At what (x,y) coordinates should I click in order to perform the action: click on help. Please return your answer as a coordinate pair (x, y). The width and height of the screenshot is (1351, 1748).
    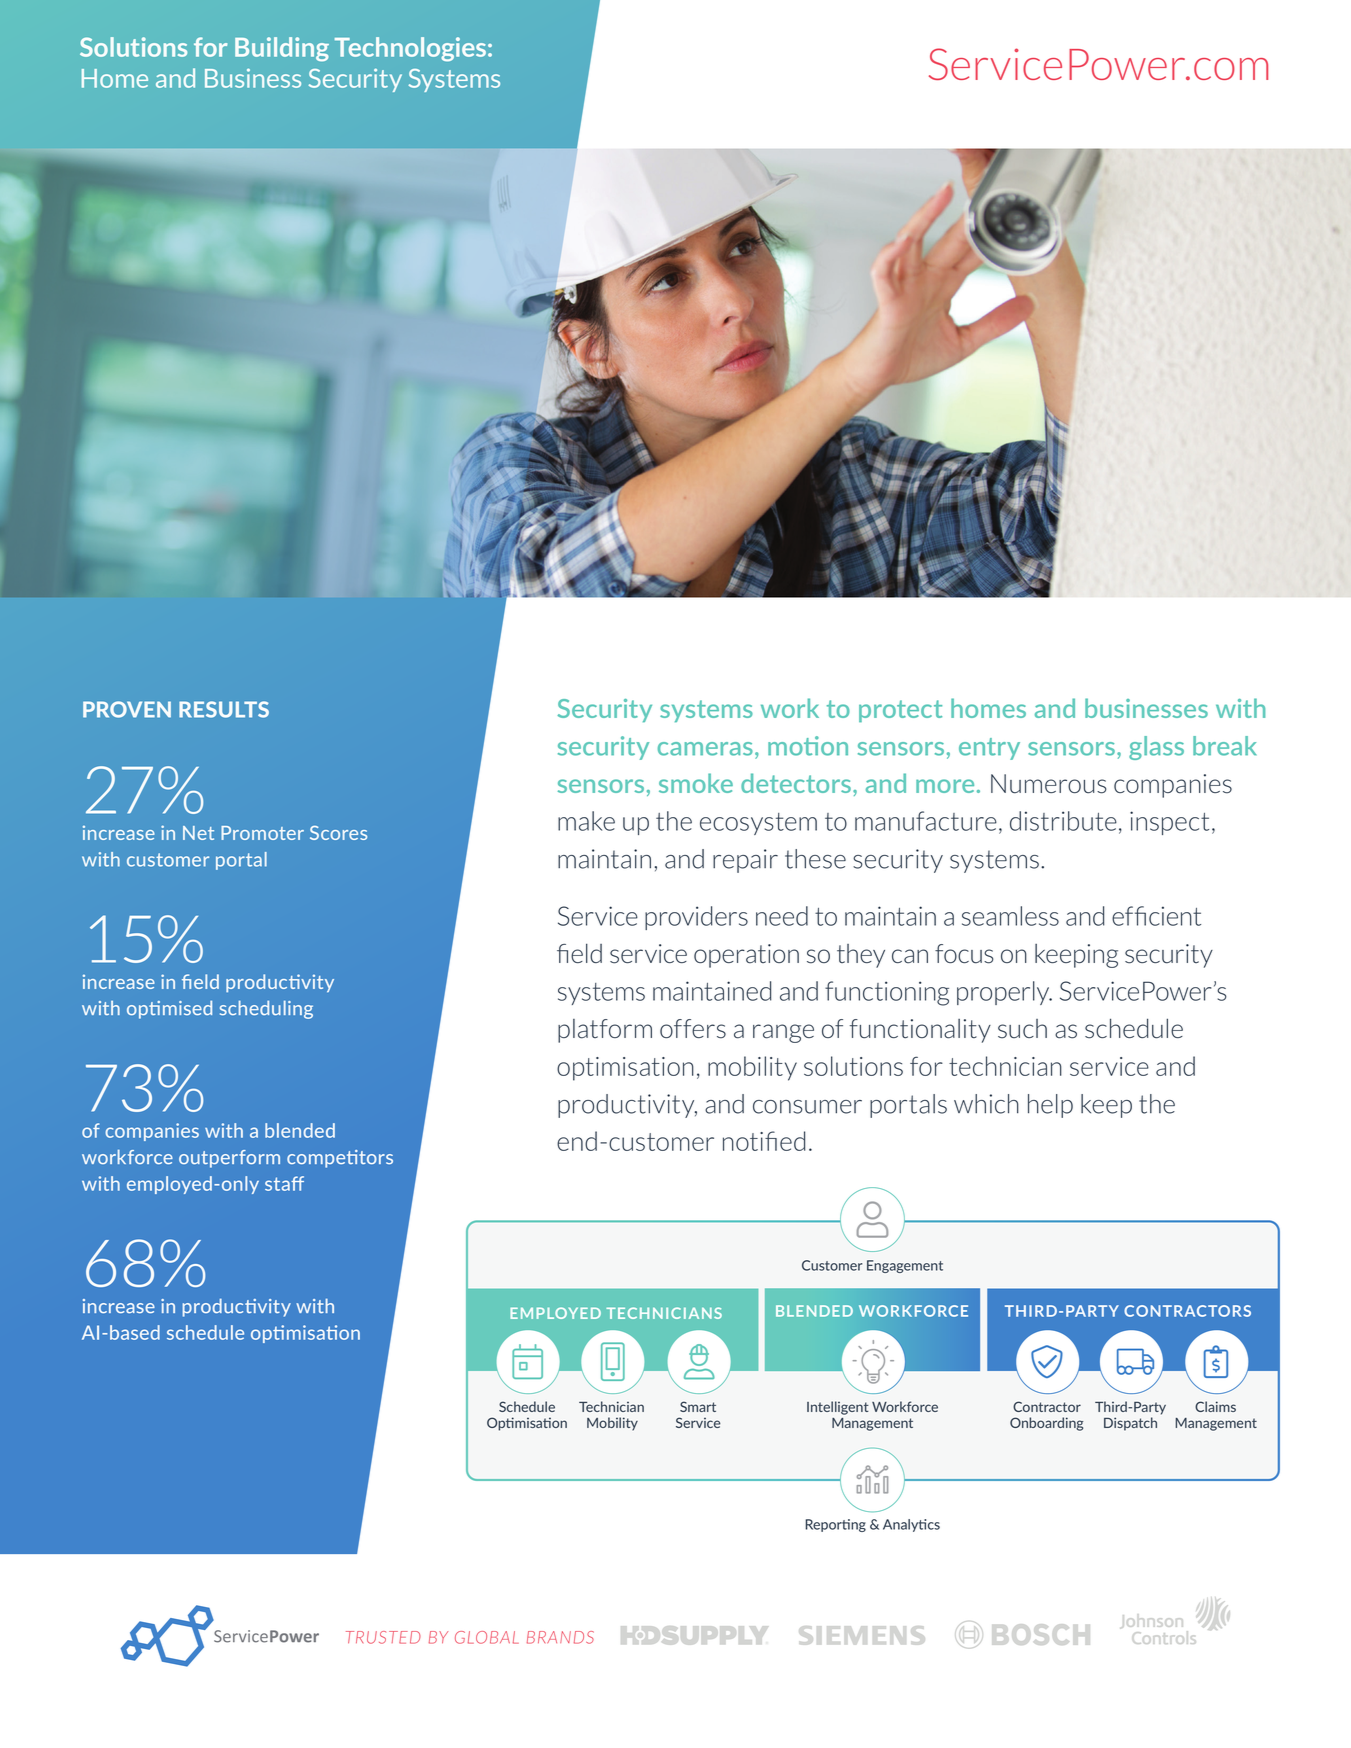
    Looking at the image, I should click on (1050, 1106).
